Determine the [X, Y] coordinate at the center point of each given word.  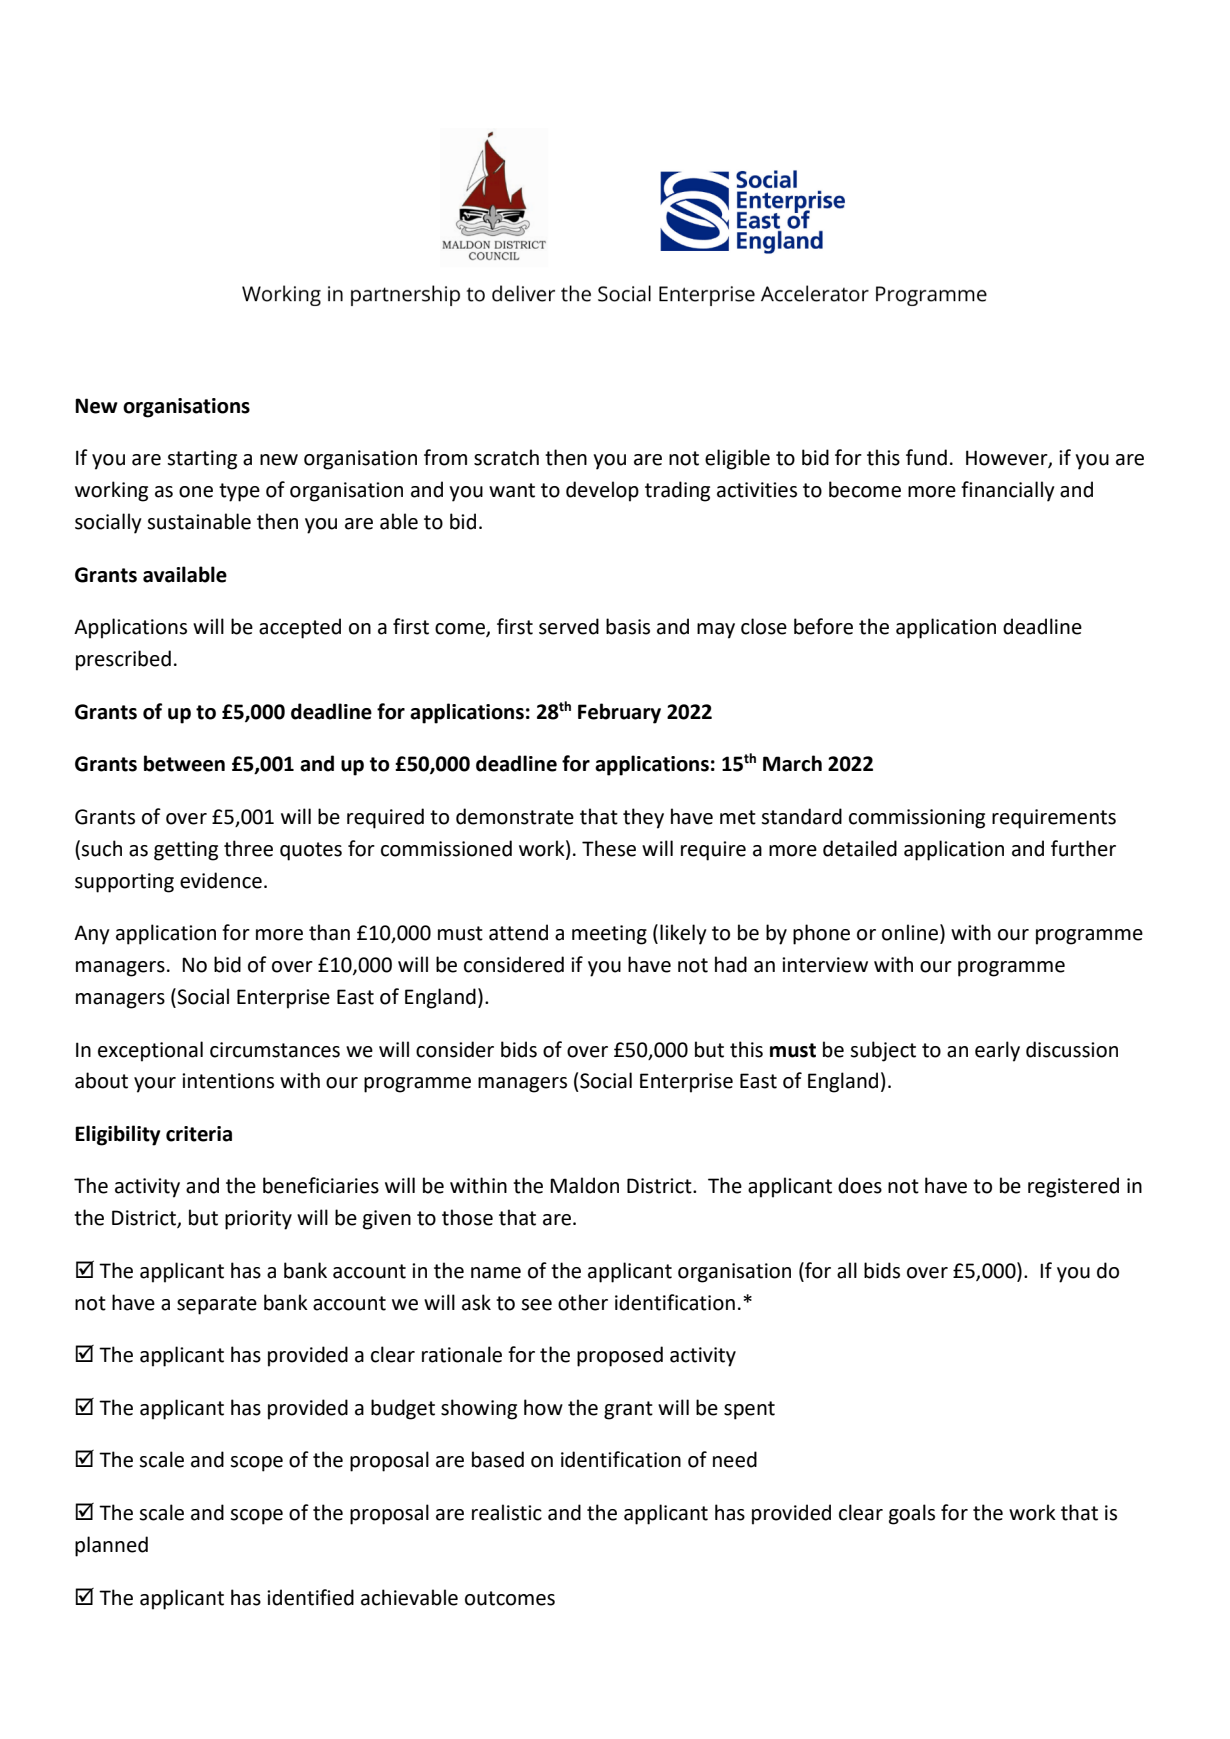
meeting [609, 935]
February [619, 713]
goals [912, 1514]
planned [111, 1546]
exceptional [150, 1051]
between [184, 763]
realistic [507, 1512]
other [583, 1302]
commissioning [917, 819]
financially [1008, 491]
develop [602, 491]
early [997, 1051]
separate [217, 1305]
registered [1073, 1187]
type [239, 492]
